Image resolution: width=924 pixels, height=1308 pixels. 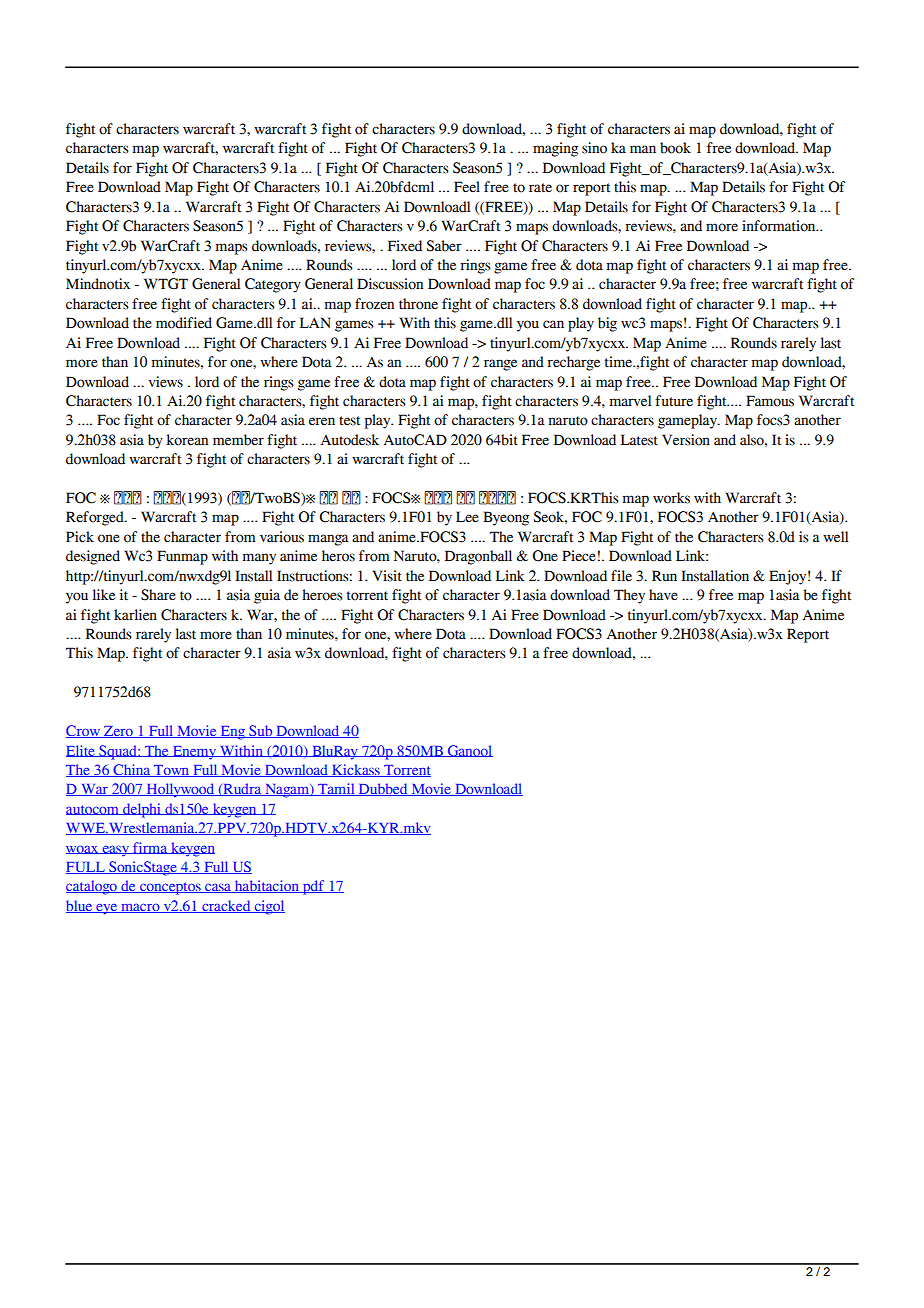 I want to click on book, so click(x=675, y=148).
